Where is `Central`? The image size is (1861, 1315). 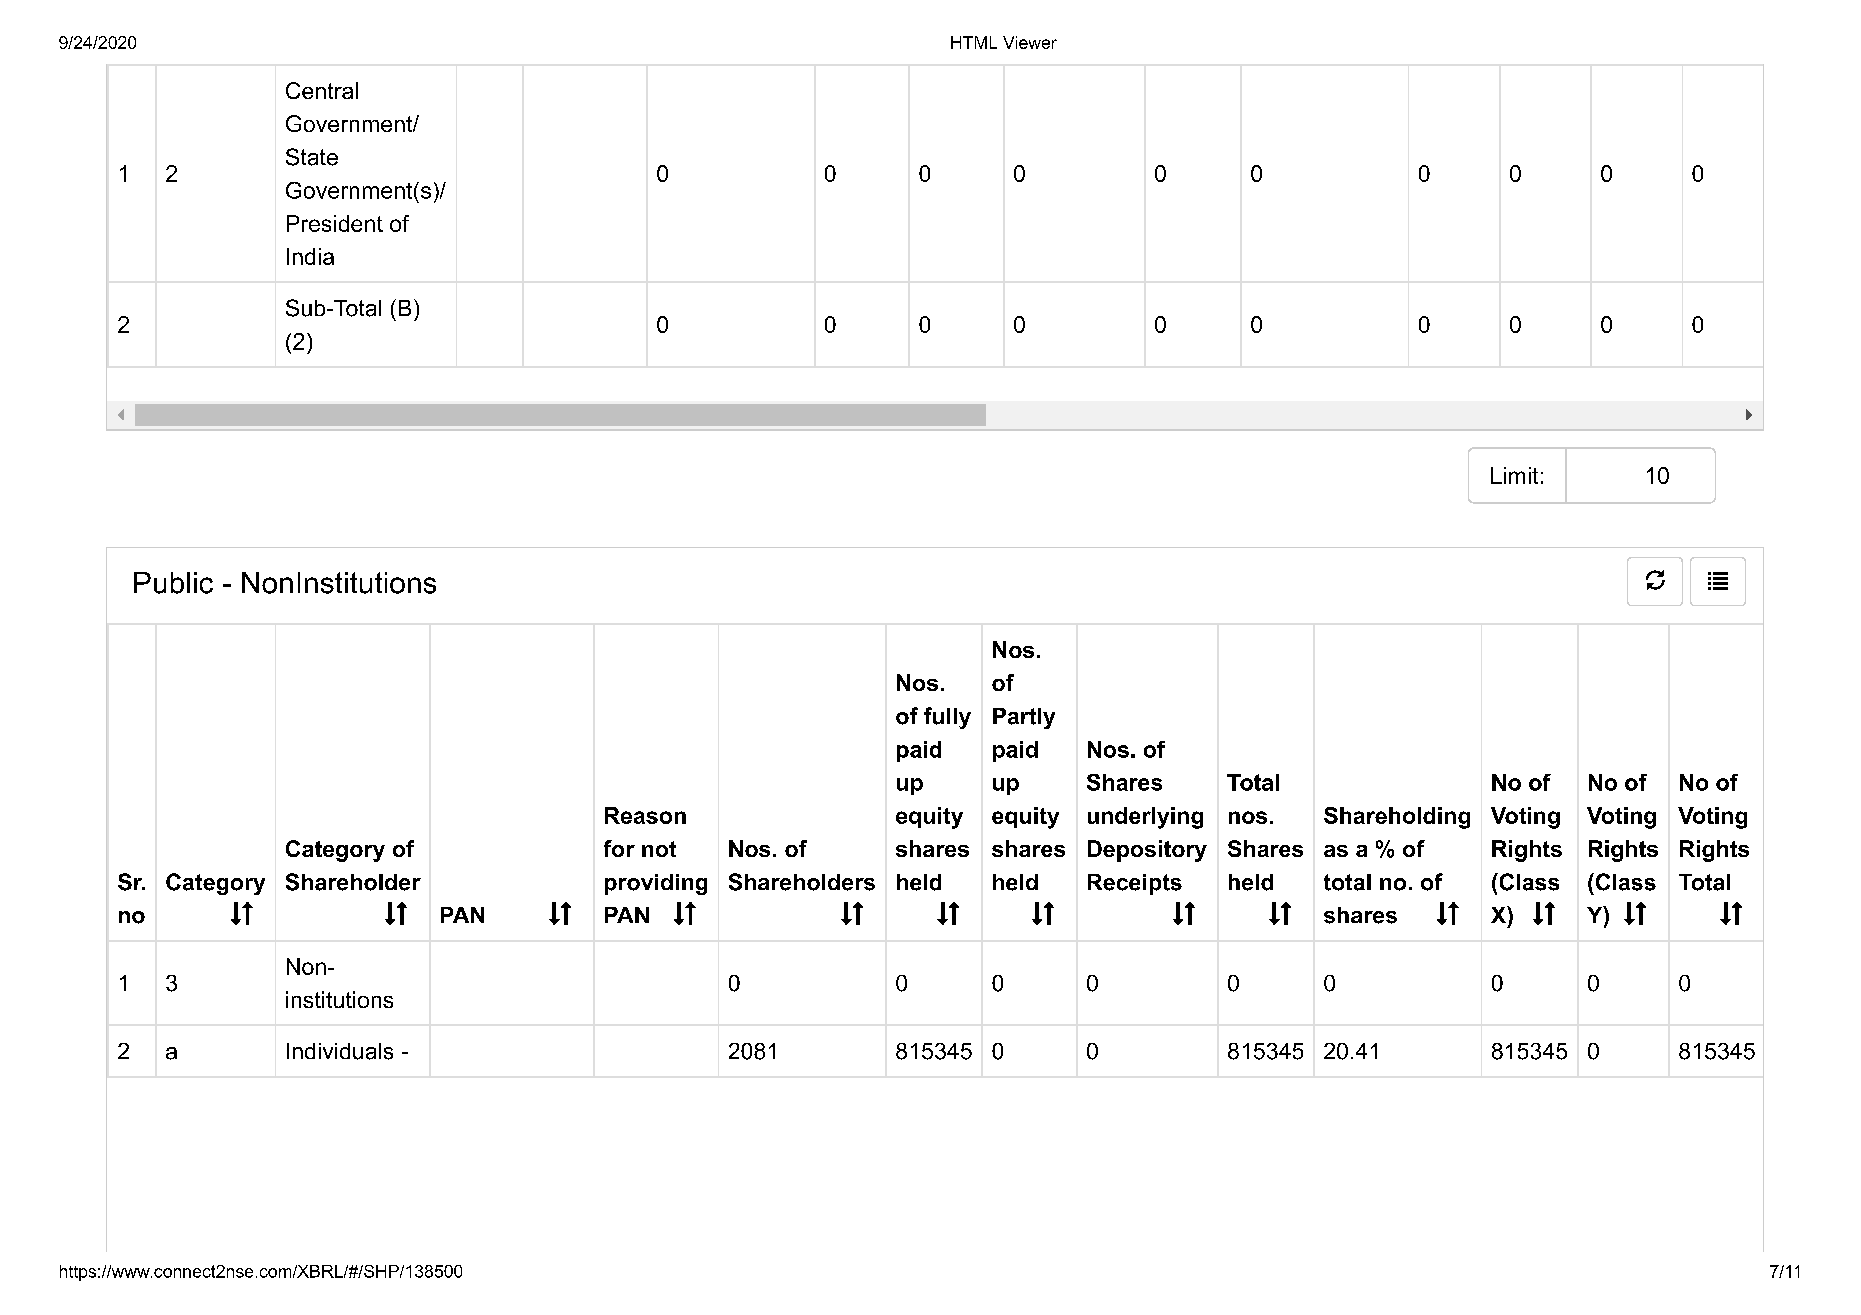
Central is located at coordinates (322, 90).
